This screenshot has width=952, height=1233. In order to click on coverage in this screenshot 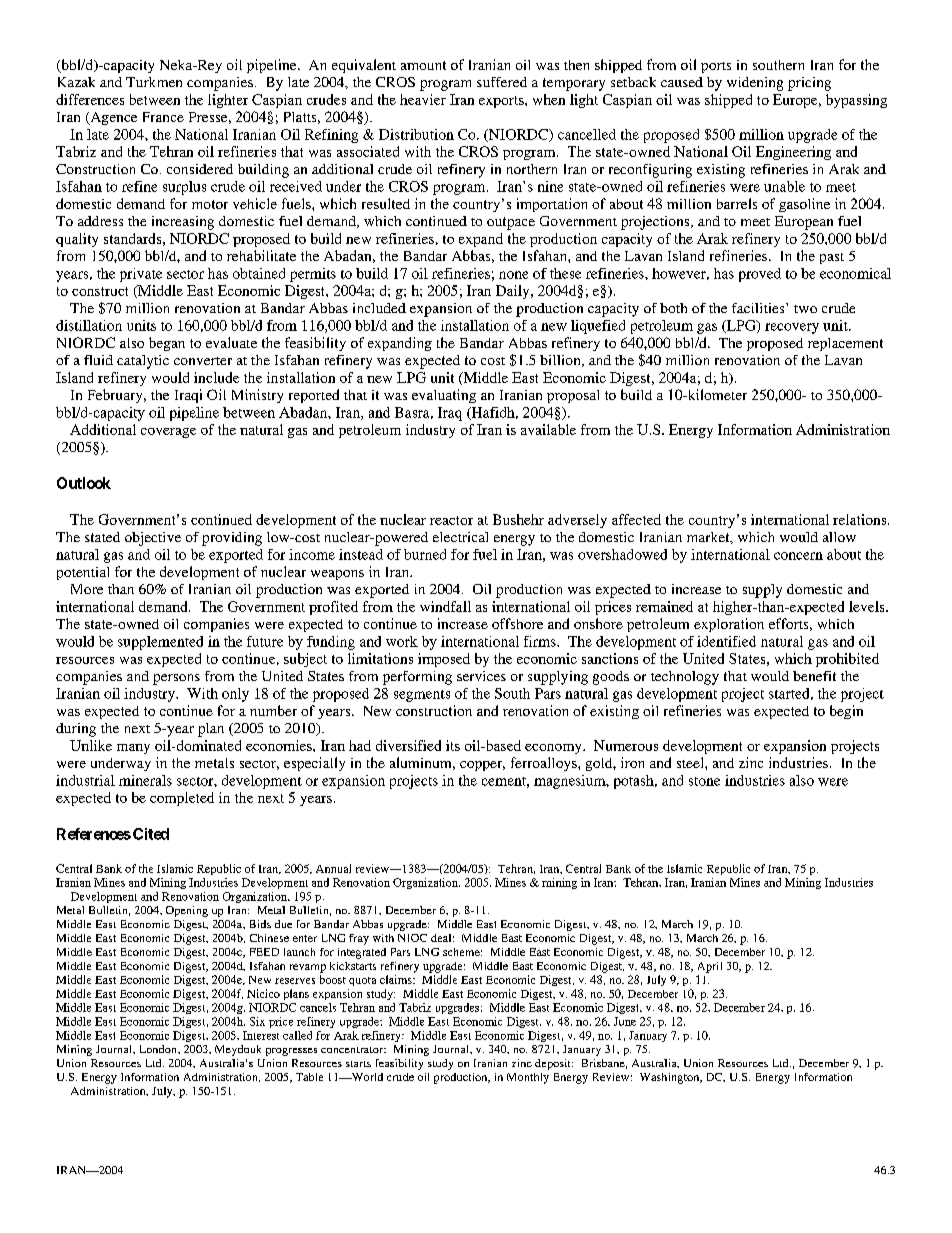, I will do `click(168, 433)`.
